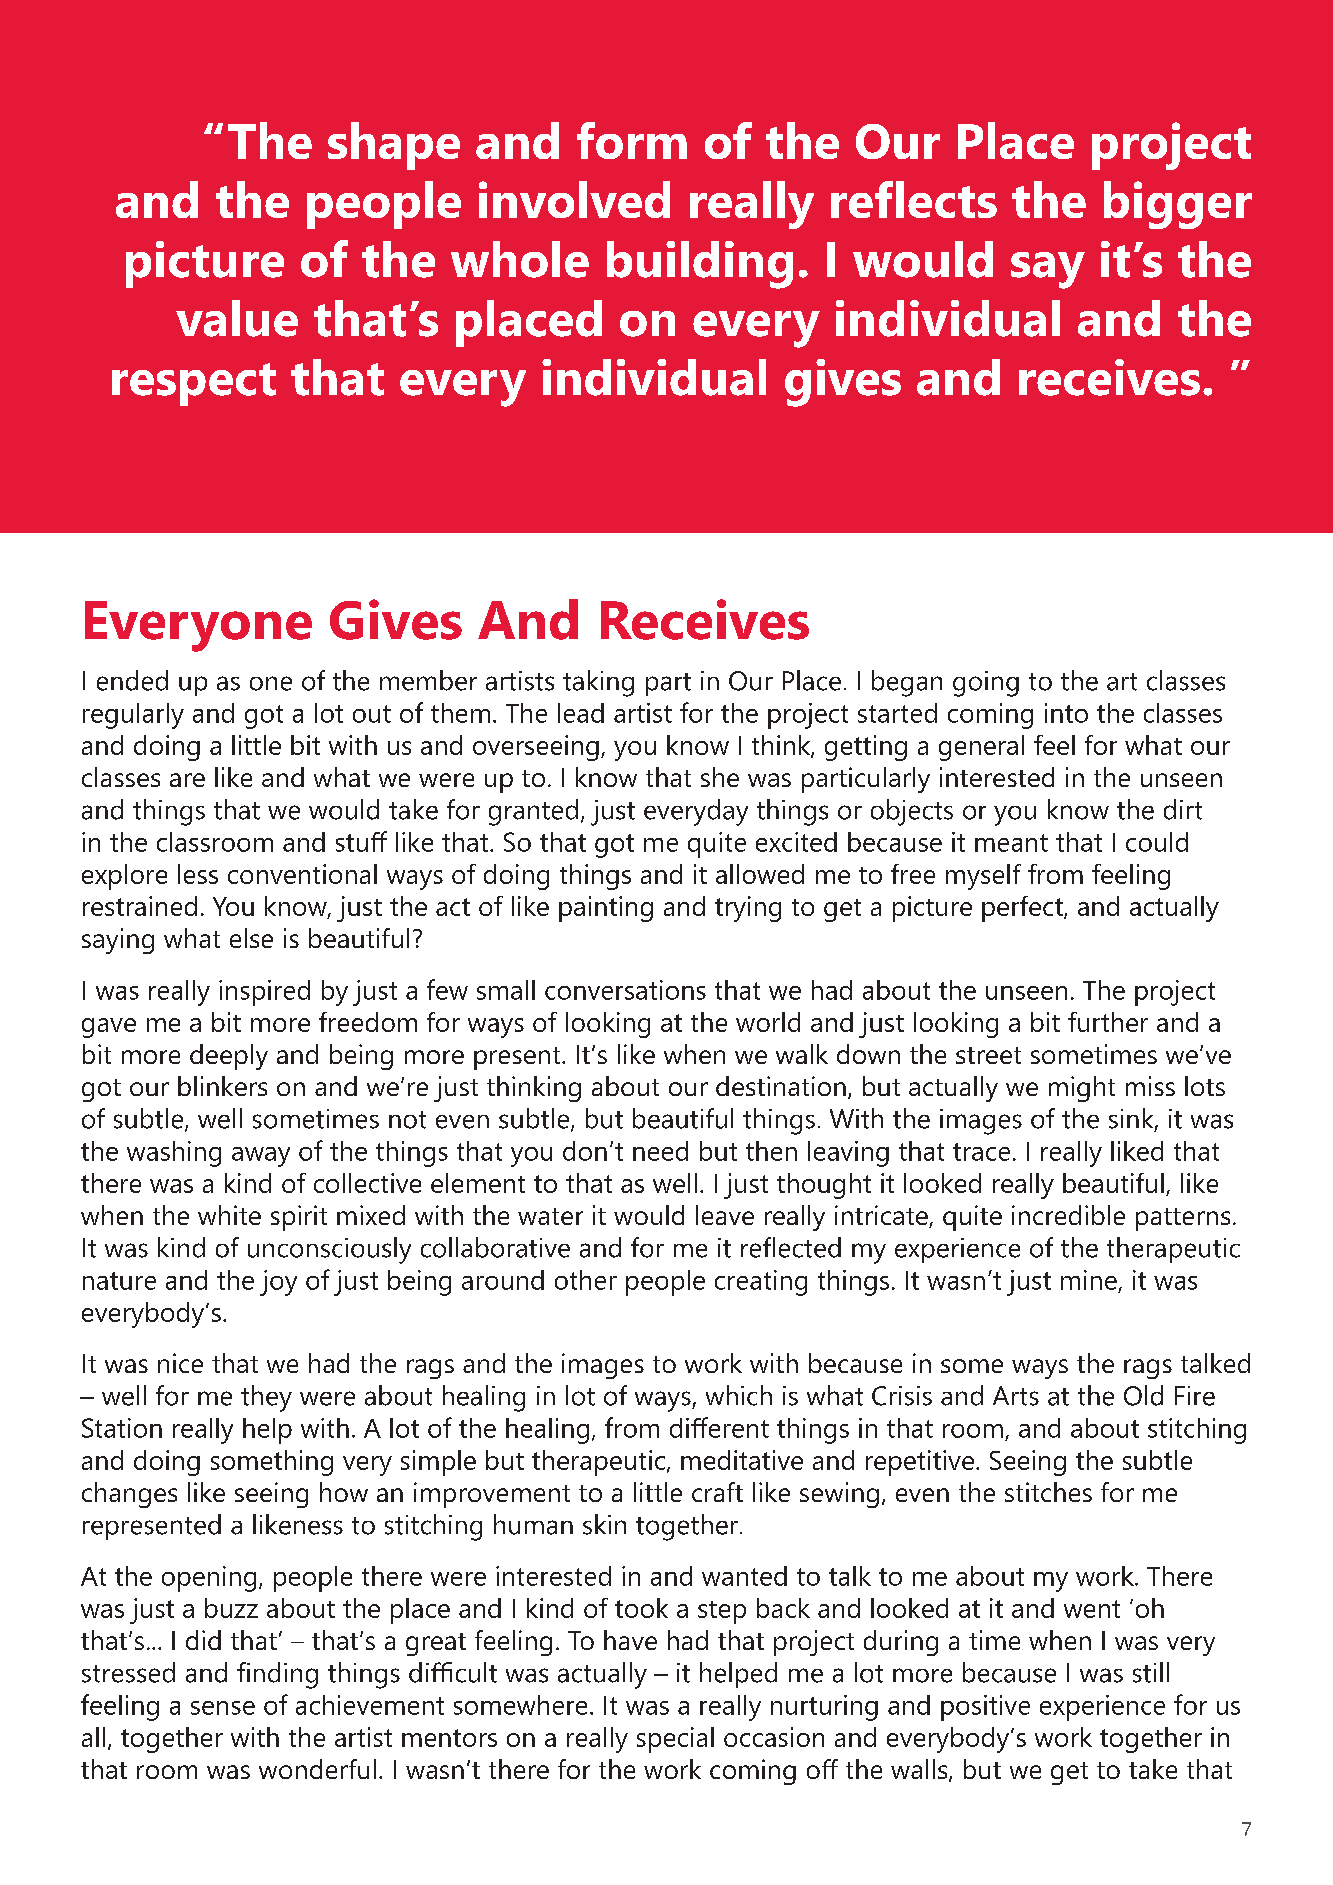 This screenshot has height=1885, width=1333. Describe the element at coordinates (1023, 909) in the screenshot. I see `perfect` at that location.
